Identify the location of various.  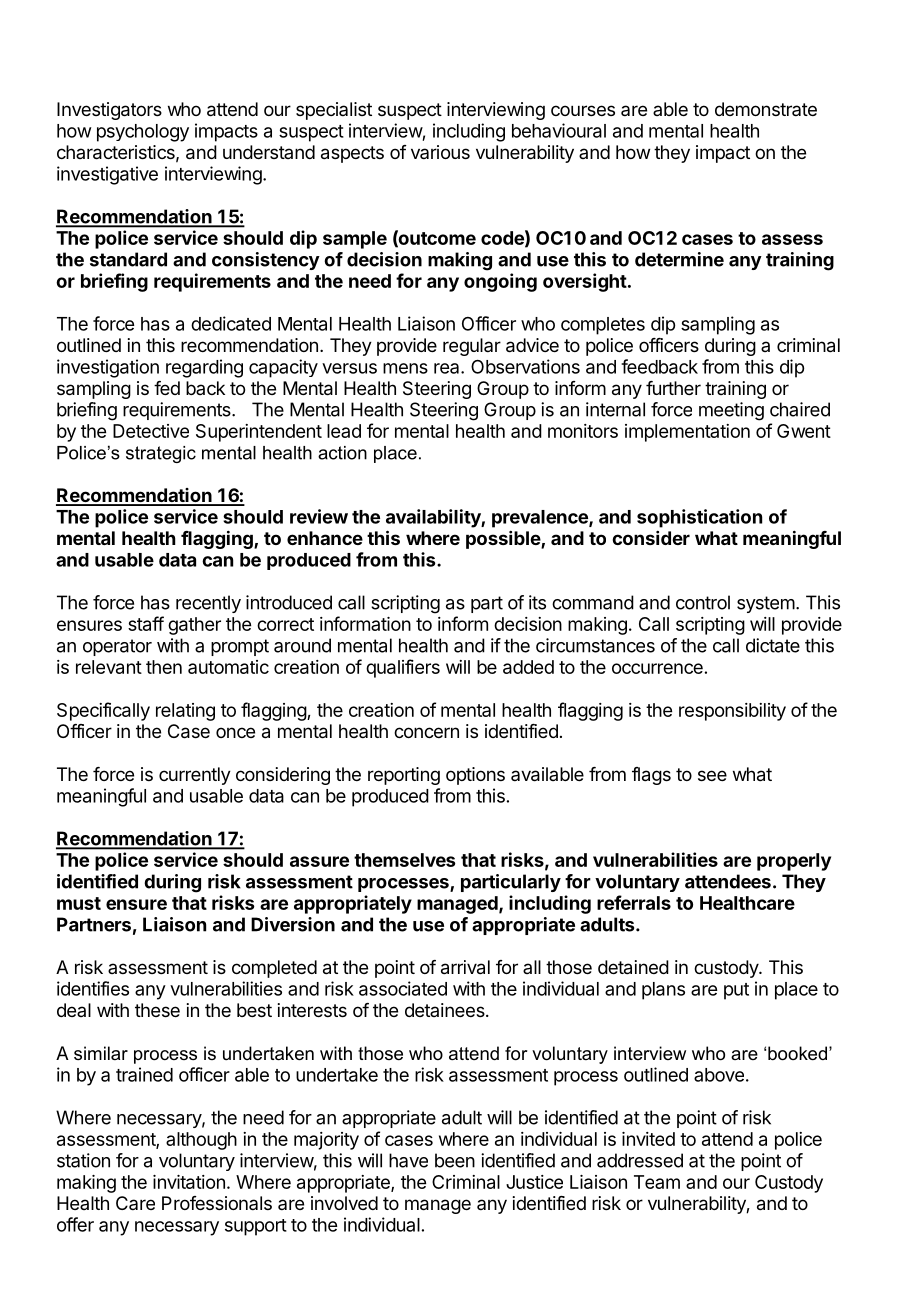
(440, 152).
